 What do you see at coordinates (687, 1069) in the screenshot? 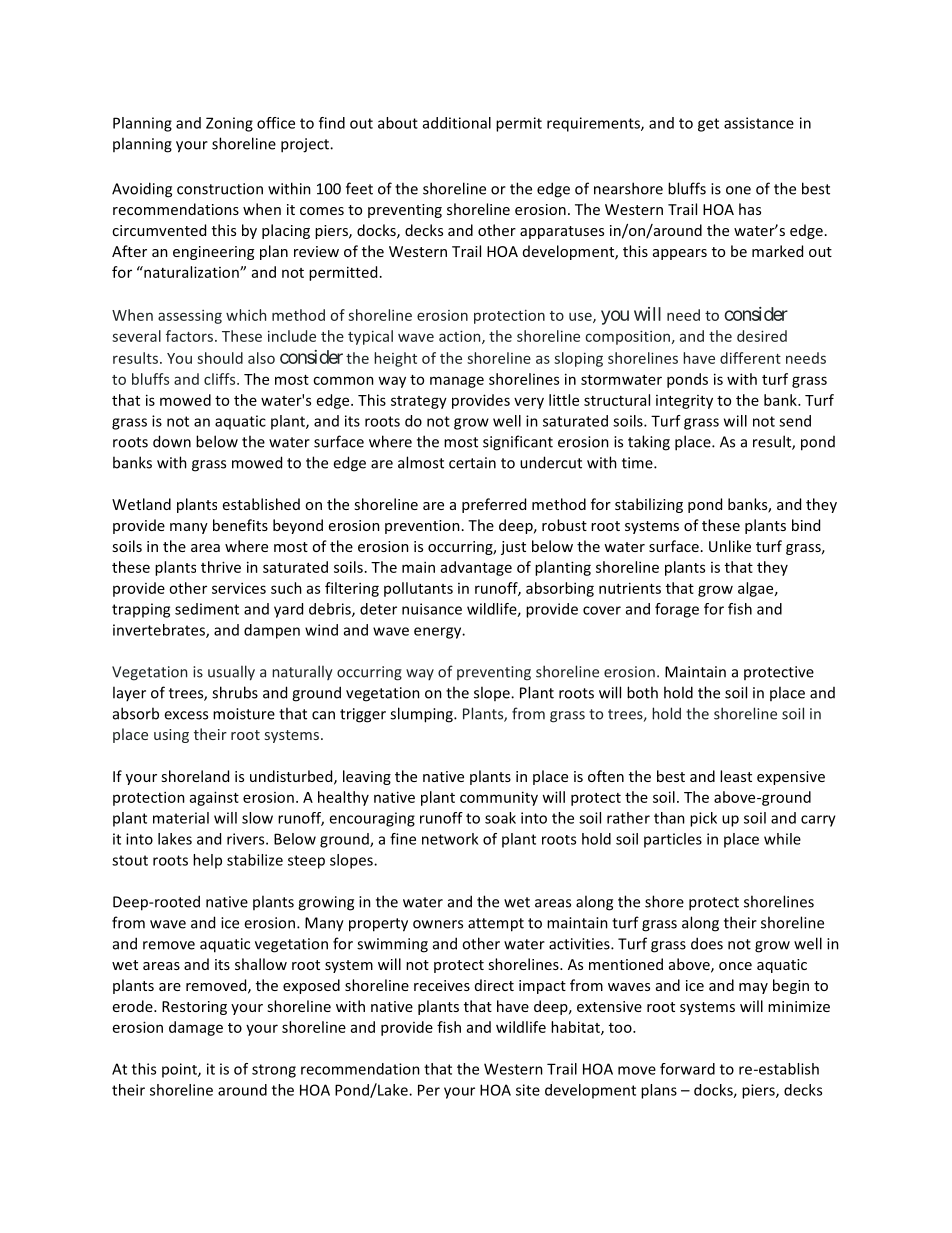
I see `forward` at bounding box center [687, 1069].
